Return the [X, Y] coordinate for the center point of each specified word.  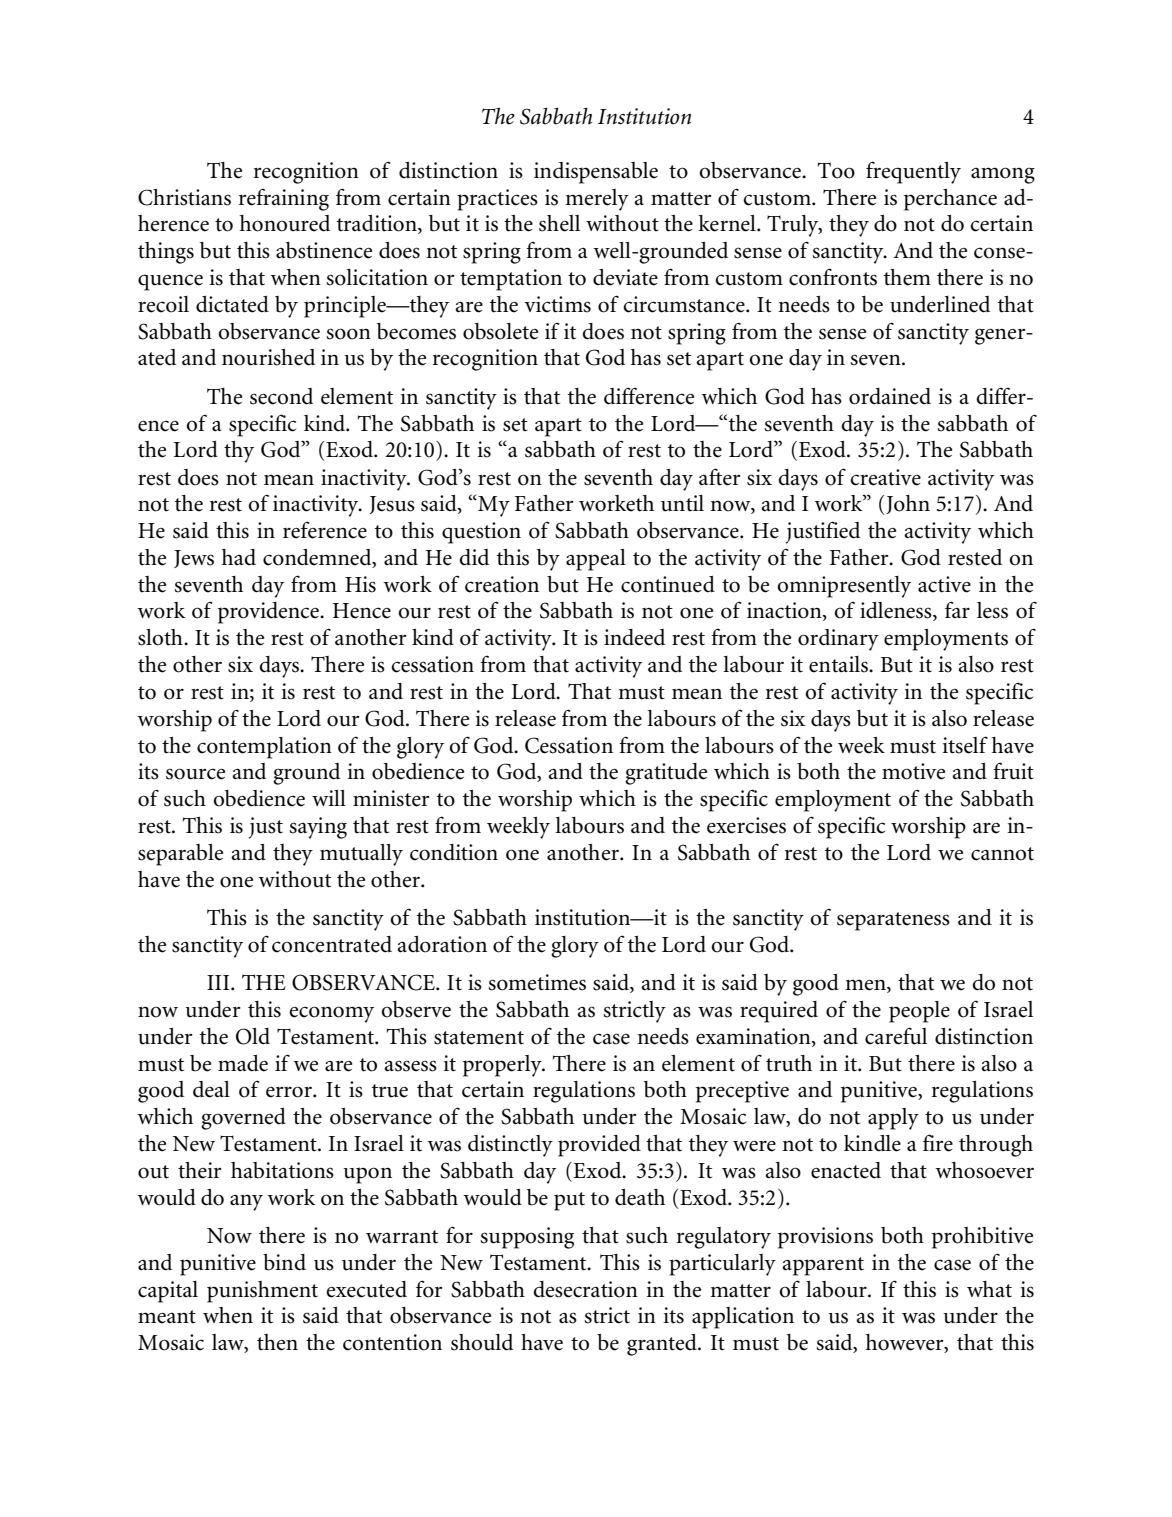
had [239, 557]
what [989, 1289]
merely [597, 200]
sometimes [537, 982]
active [944, 584]
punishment [262, 1292]
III [219, 982]
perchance [950, 200]
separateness [893, 921]
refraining [284, 199]
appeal [596, 560]
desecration [585, 1289]
